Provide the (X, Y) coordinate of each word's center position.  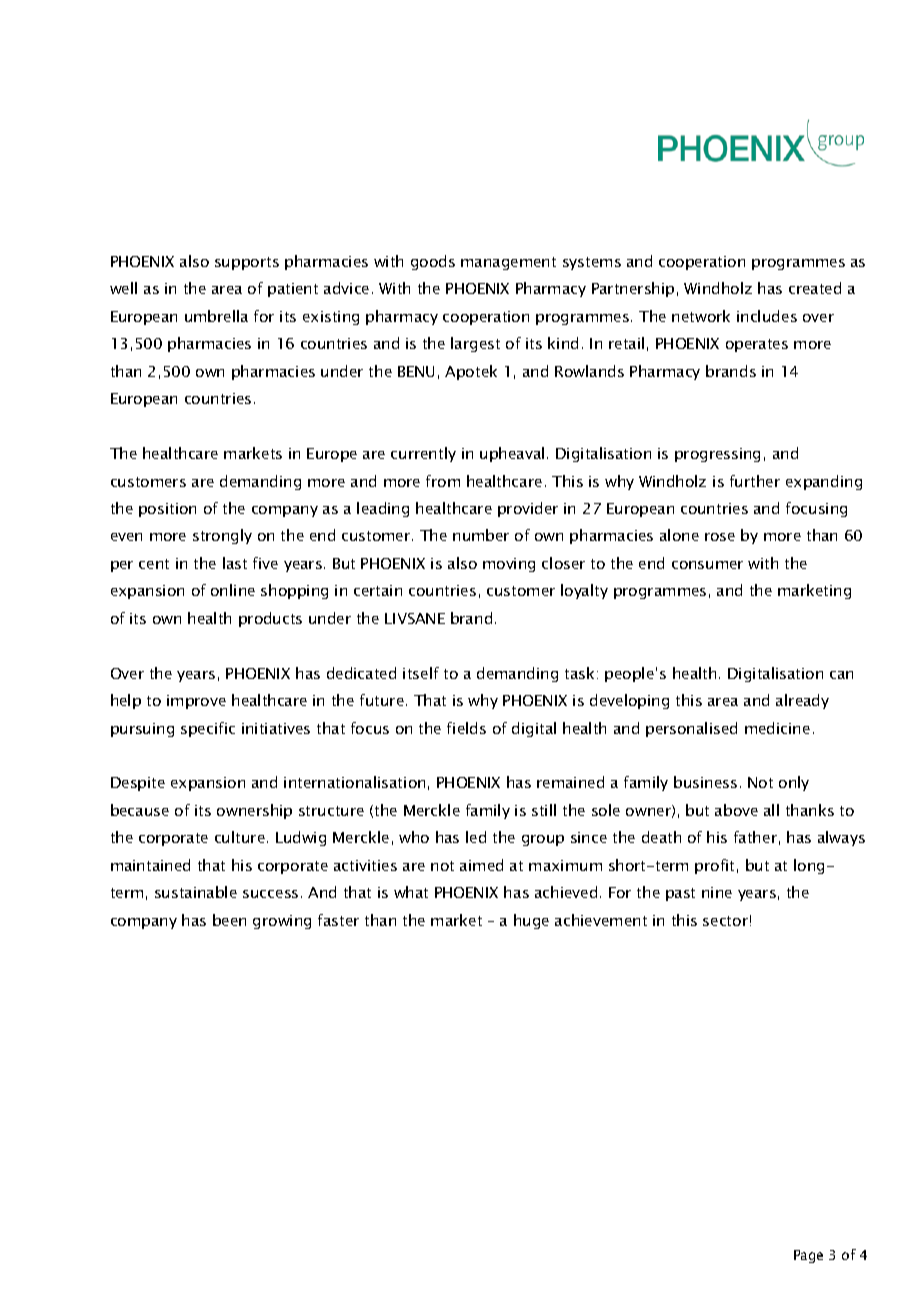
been (229, 920)
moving (509, 565)
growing (282, 922)
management (508, 263)
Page (808, 1256)
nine (717, 892)
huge (531, 921)
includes (767, 316)
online (233, 590)
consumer (707, 565)
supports (247, 263)
